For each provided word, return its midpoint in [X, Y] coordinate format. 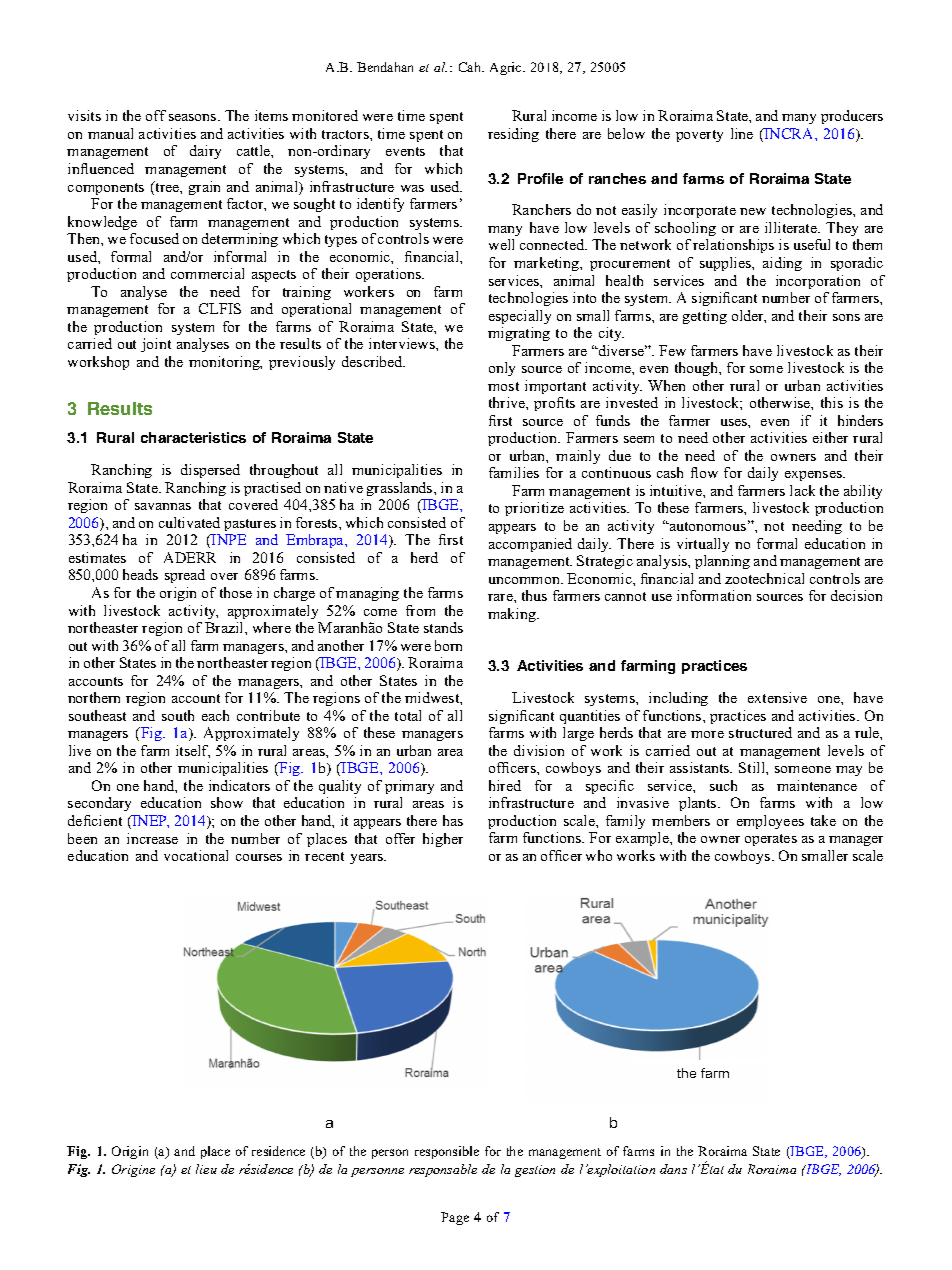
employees [770, 822]
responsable [443, 1170]
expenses [814, 476]
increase [152, 838]
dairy [205, 152]
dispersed [210, 471]
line [742, 133]
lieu [206, 1169]
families [514, 472]
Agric [507, 68]
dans [673, 1169]
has [453, 820]
